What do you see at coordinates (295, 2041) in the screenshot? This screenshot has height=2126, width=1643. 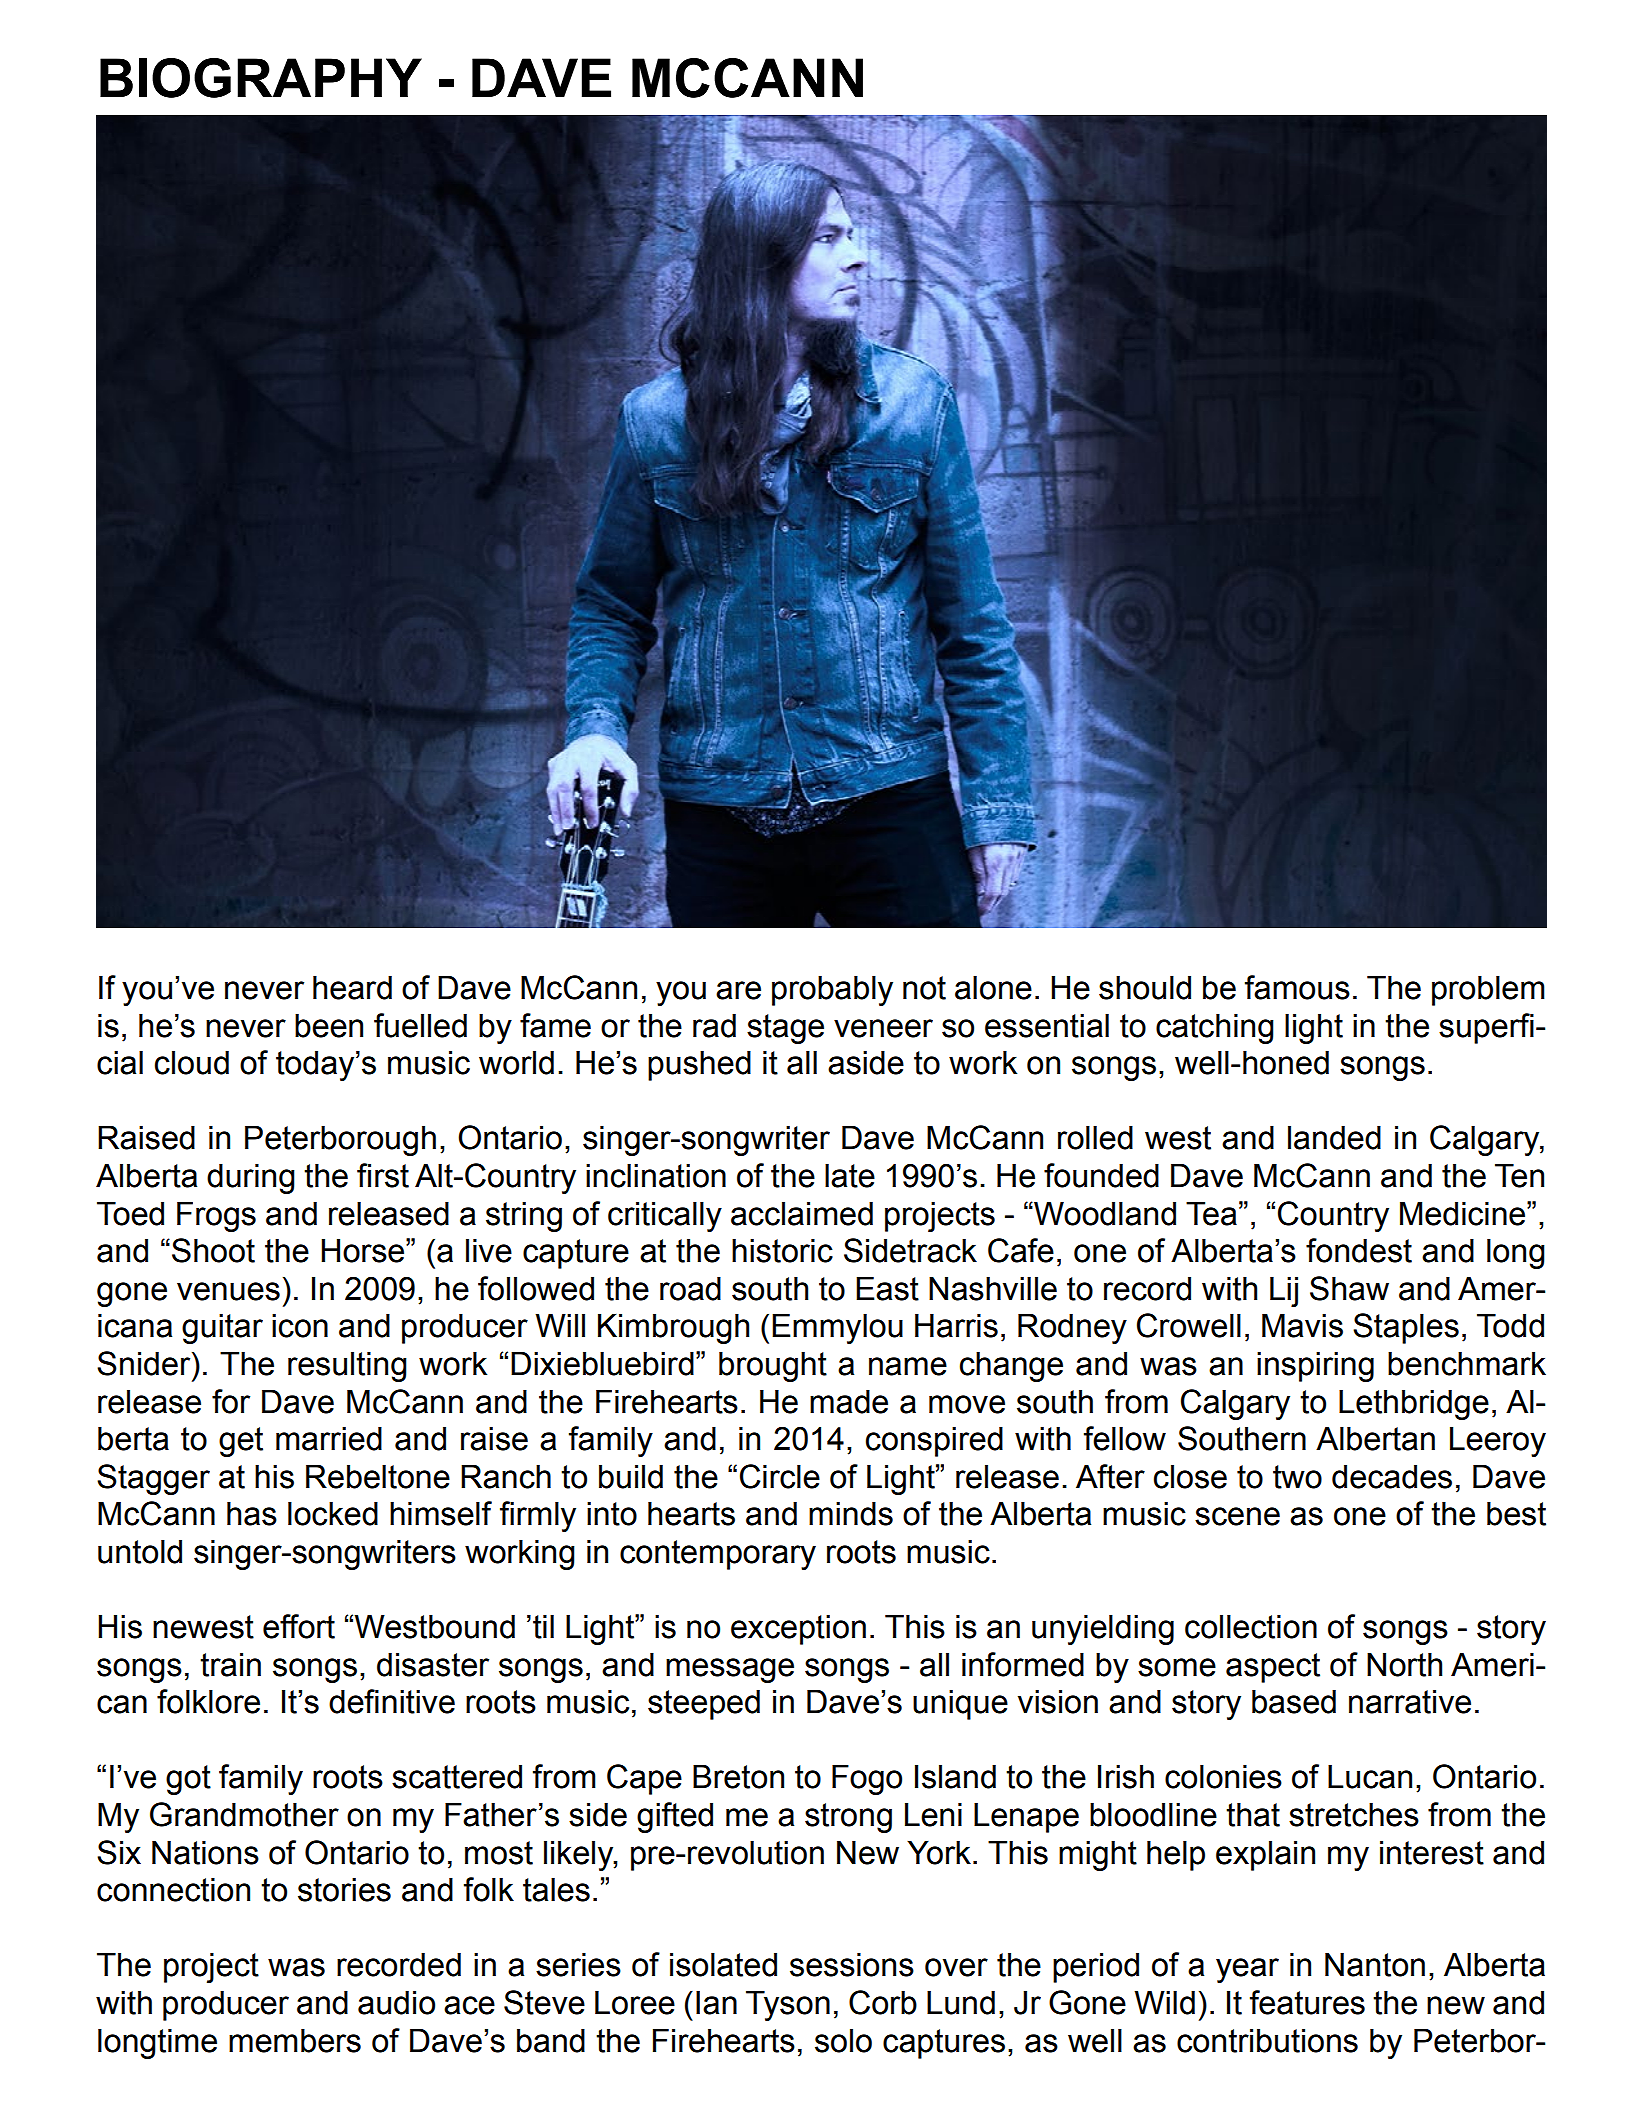 I see `members` at bounding box center [295, 2041].
